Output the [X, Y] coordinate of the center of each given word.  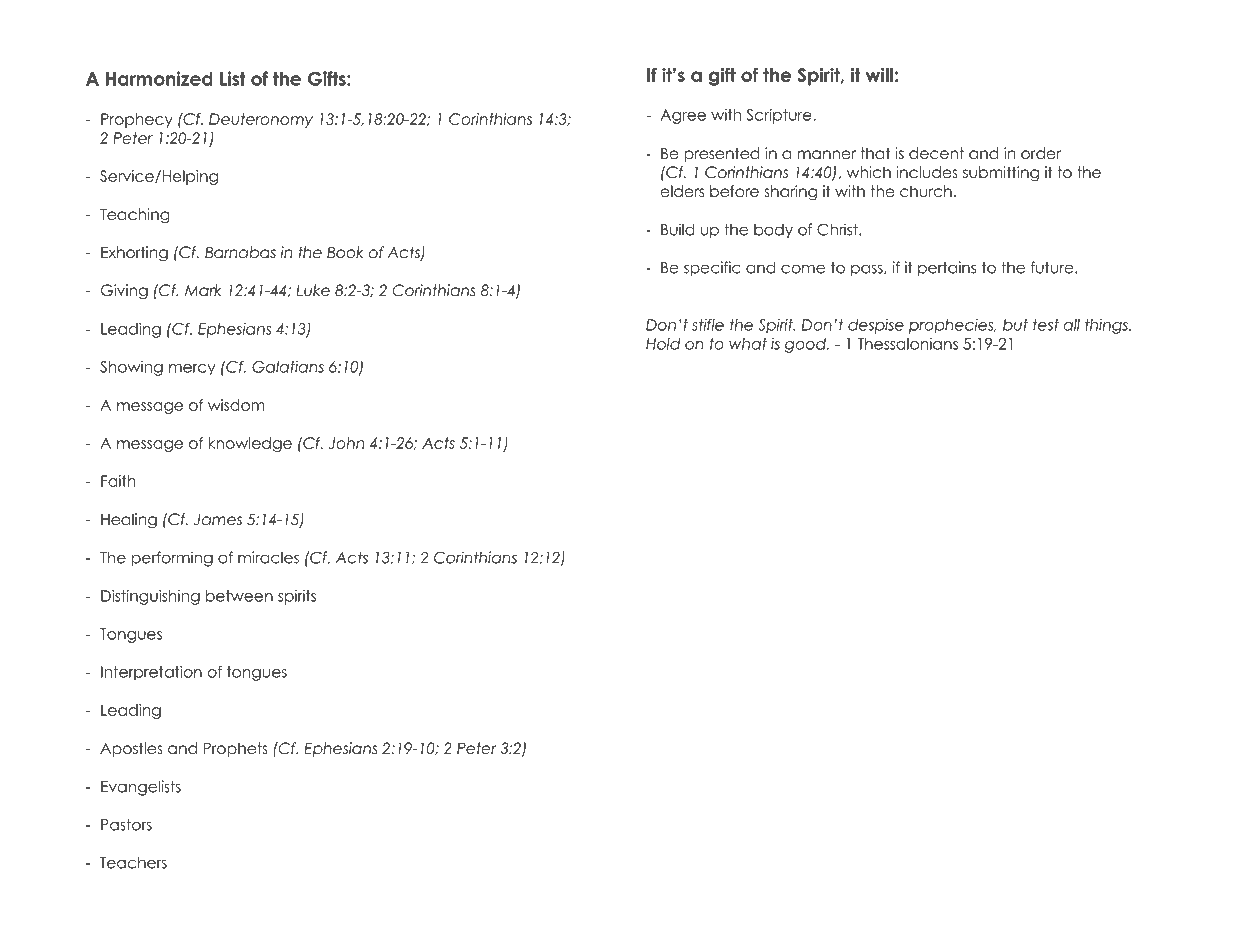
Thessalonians [907, 344]
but [1015, 325]
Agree [683, 116]
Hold [663, 344]
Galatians [288, 367]
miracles [268, 557]
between [239, 596]
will [879, 75]
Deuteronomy [261, 120]
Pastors [126, 825]
